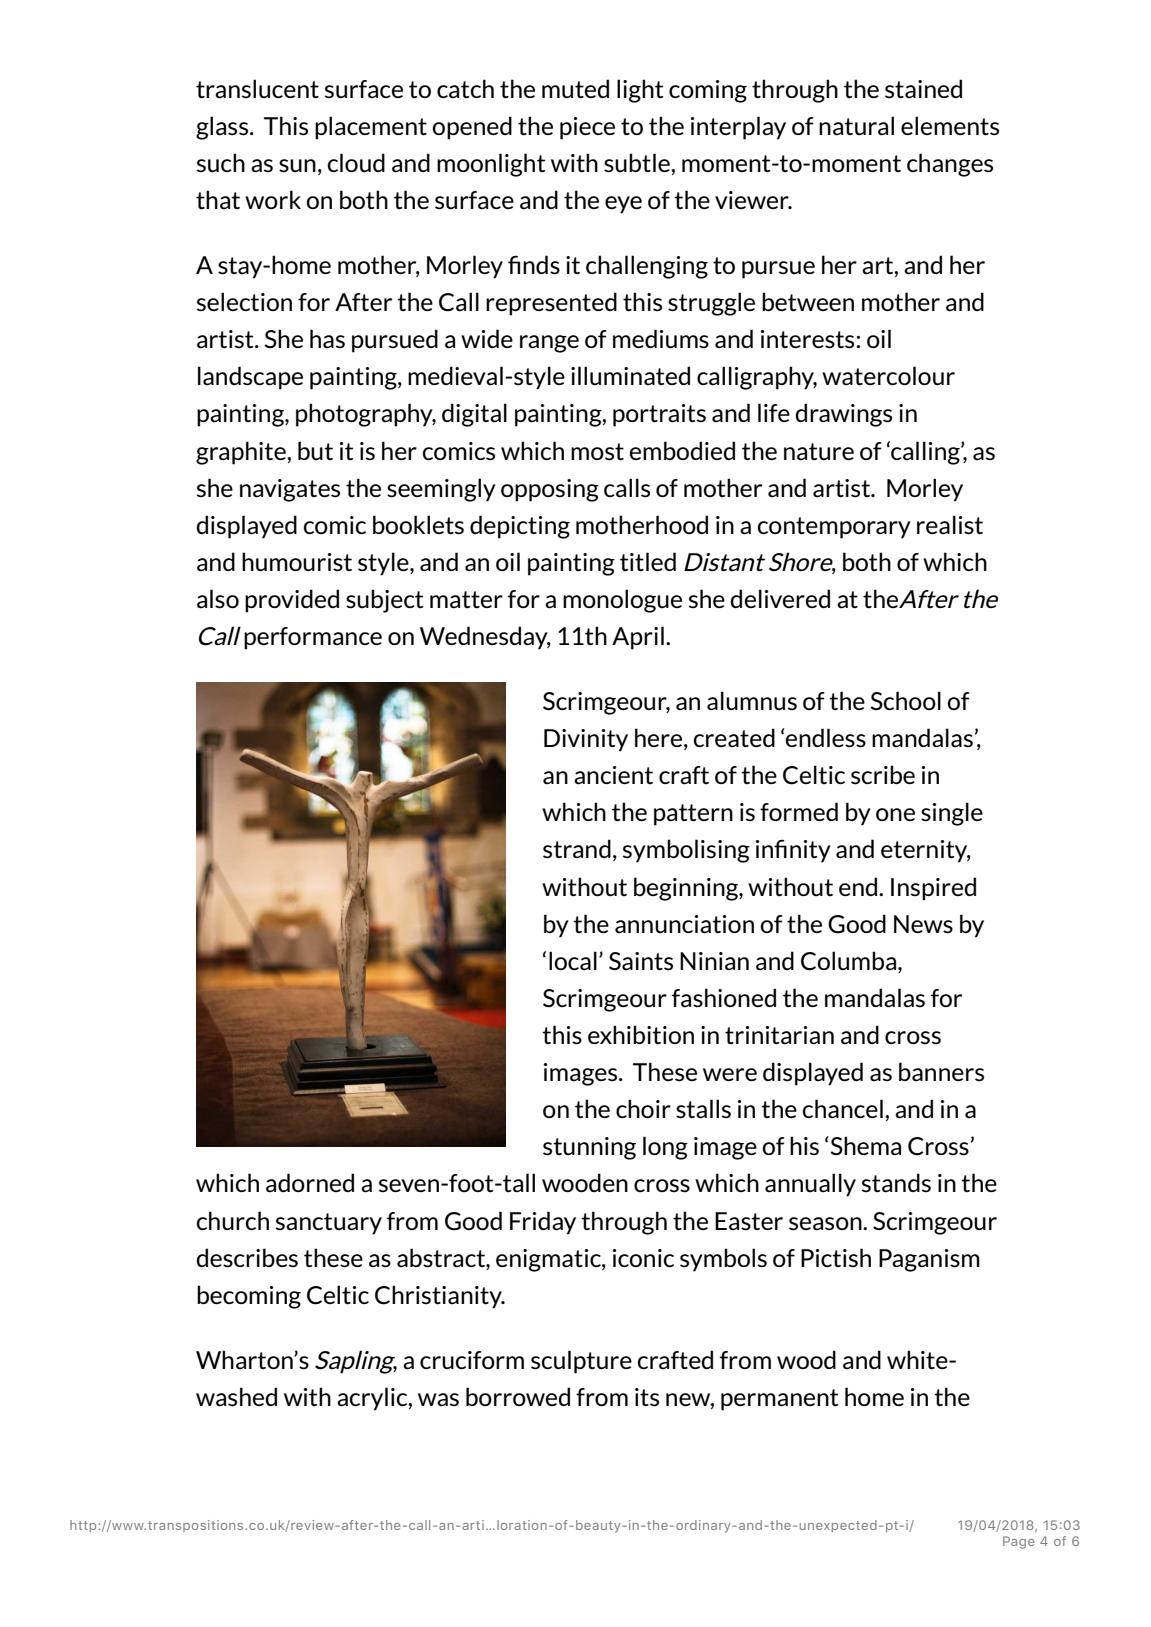 The image size is (1151, 1627). What do you see at coordinates (950, 126) in the screenshot?
I see `elements` at bounding box center [950, 126].
